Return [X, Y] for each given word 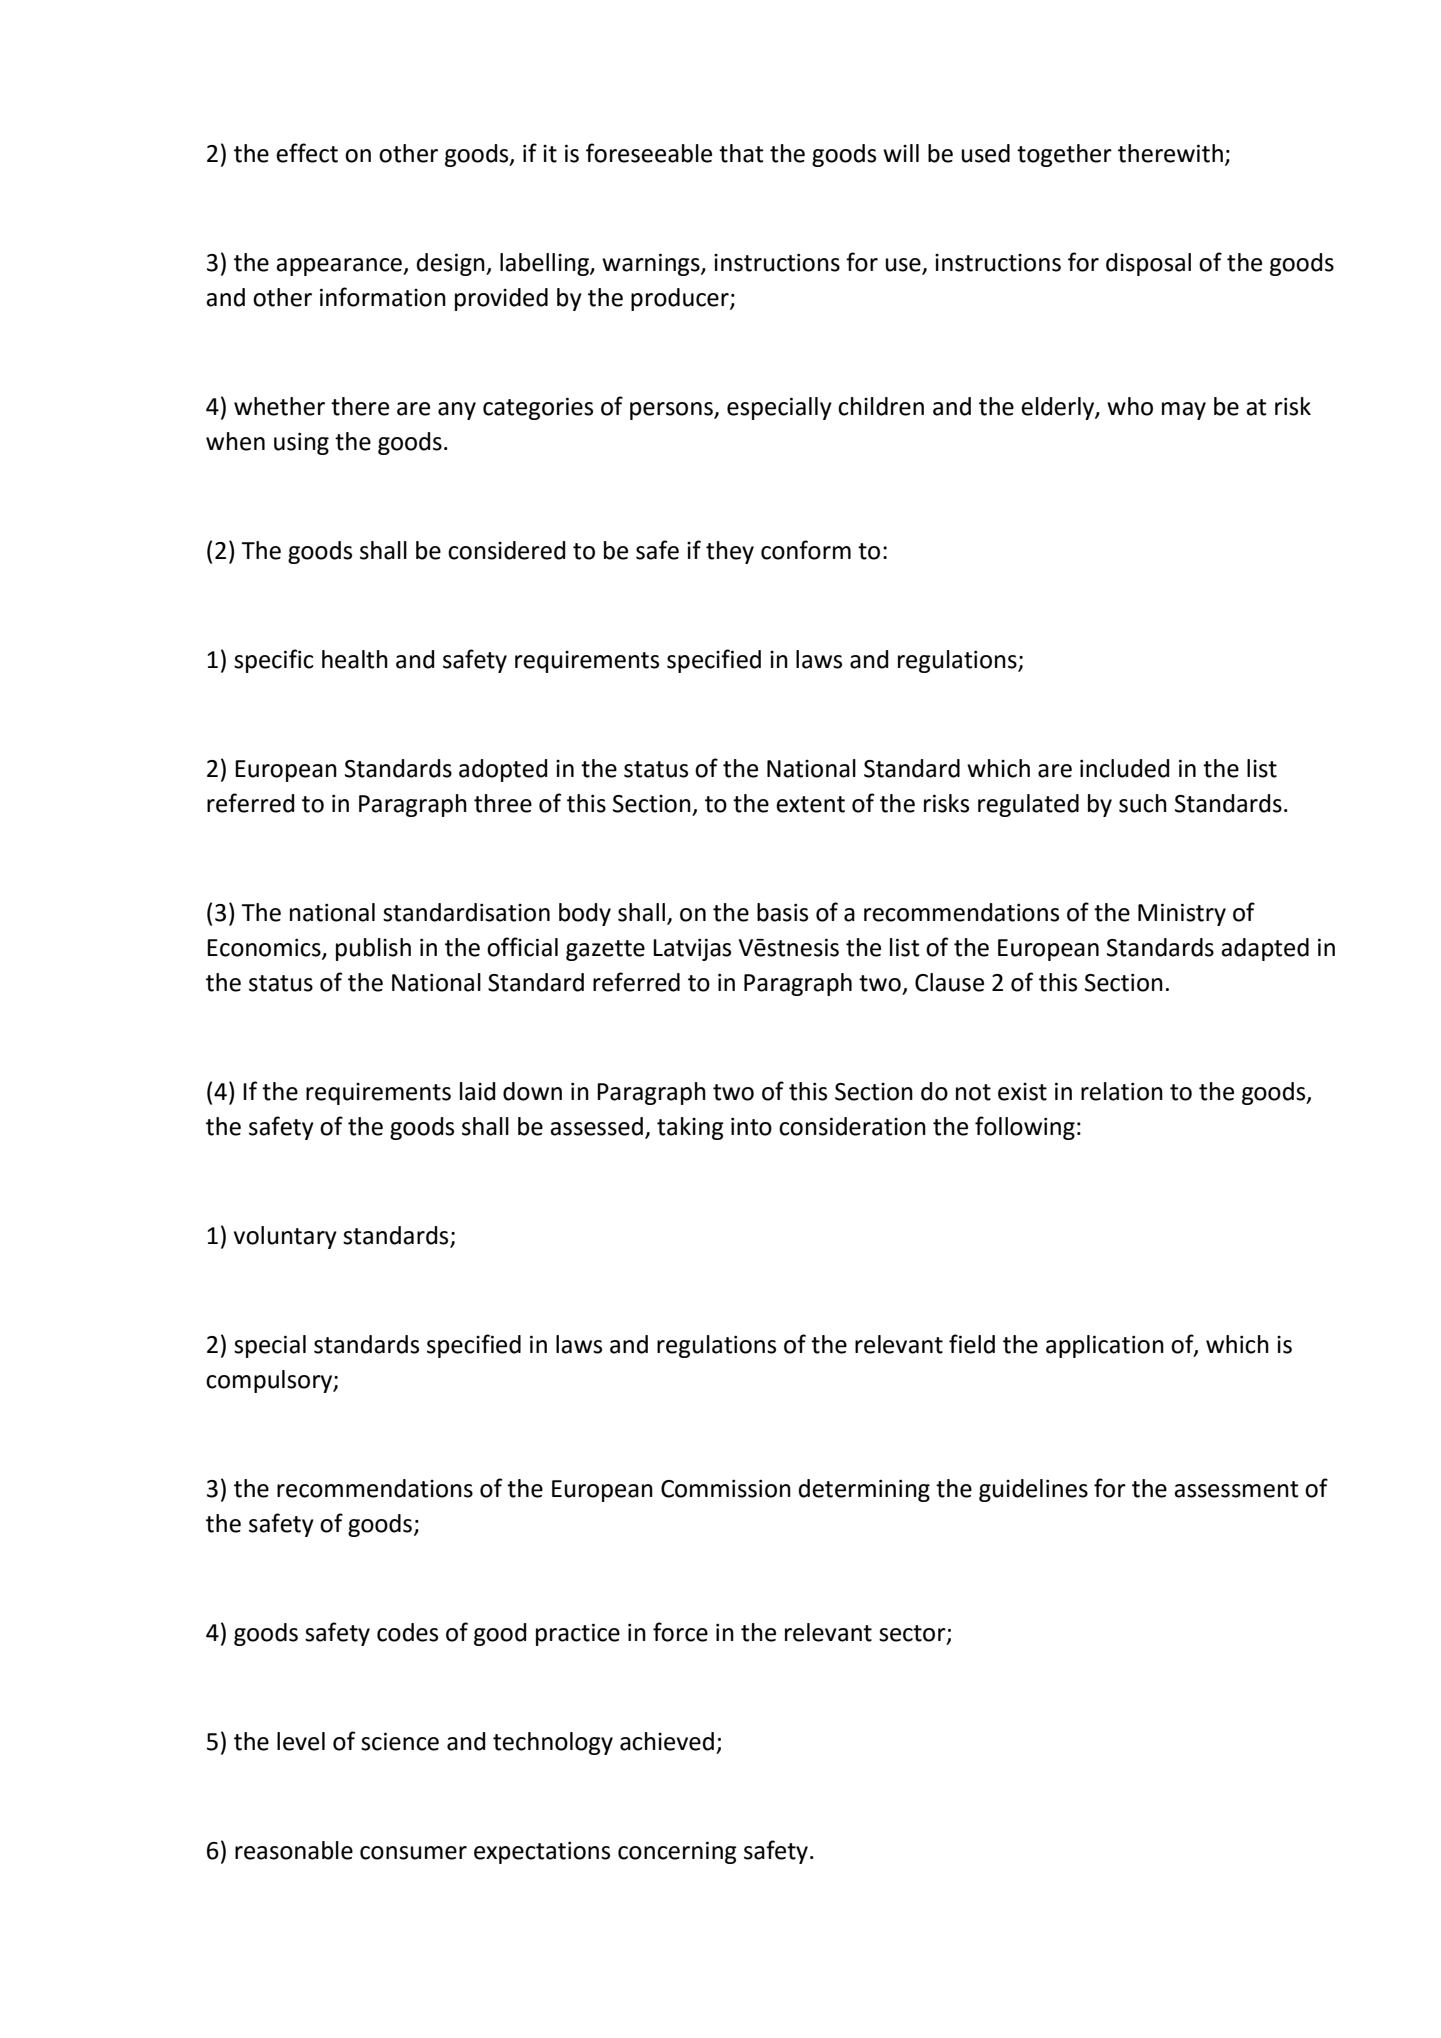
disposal [1148, 264]
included [1124, 768]
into [751, 1126]
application [1105, 1346]
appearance [340, 267]
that [741, 153]
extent [810, 804]
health [355, 659]
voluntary [285, 1237]
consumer [413, 1853]
